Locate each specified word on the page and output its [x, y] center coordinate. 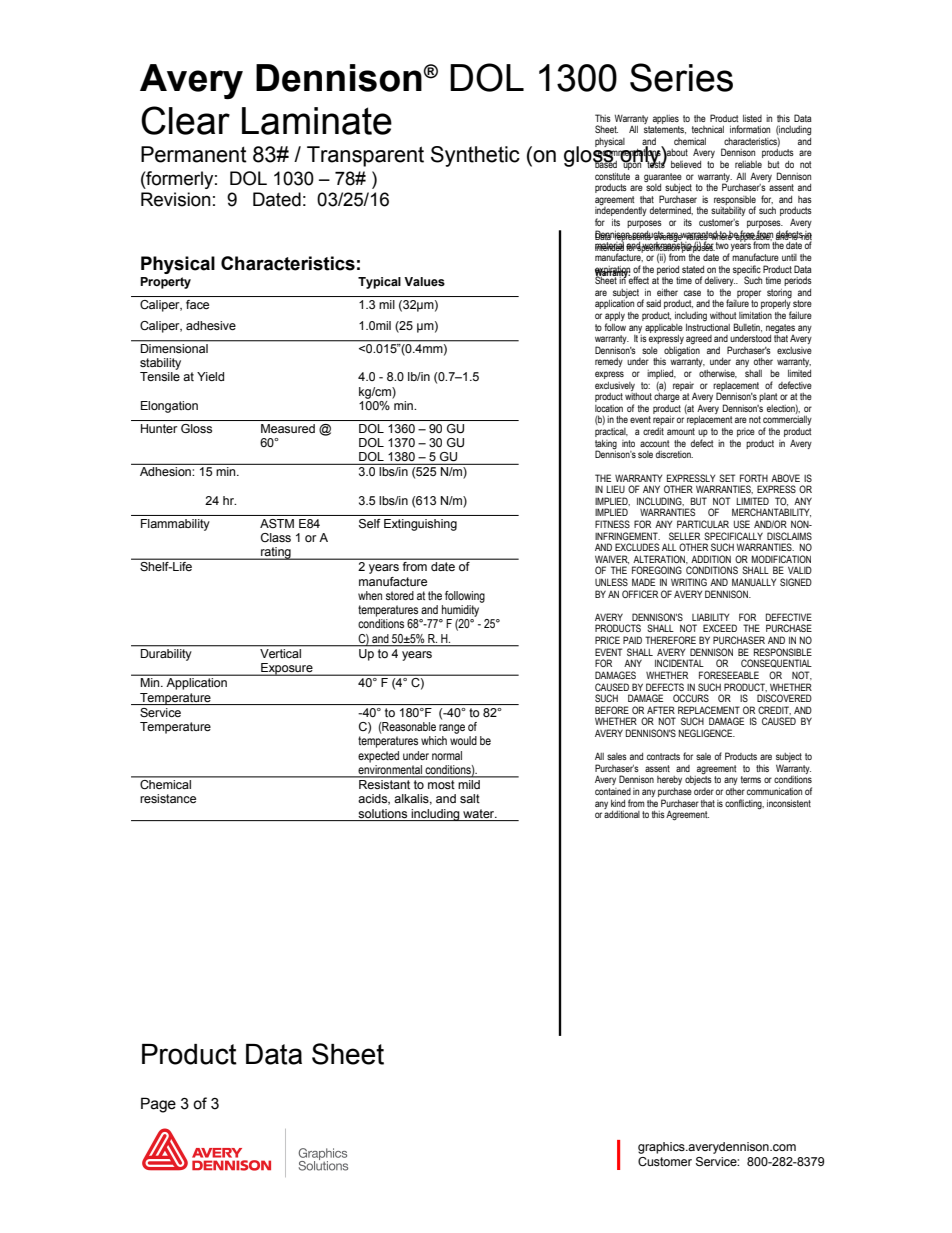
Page [158, 1105]
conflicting [744, 804]
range [452, 729]
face [197, 304]
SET [727, 478]
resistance [168, 798]
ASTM [277, 523]
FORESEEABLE [729, 675]
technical [708, 129]
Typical [379, 283]
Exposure [287, 669]
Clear [185, 120]
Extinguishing [420, 525]
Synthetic [475, 156]
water [480, 813]
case [692, 293]
